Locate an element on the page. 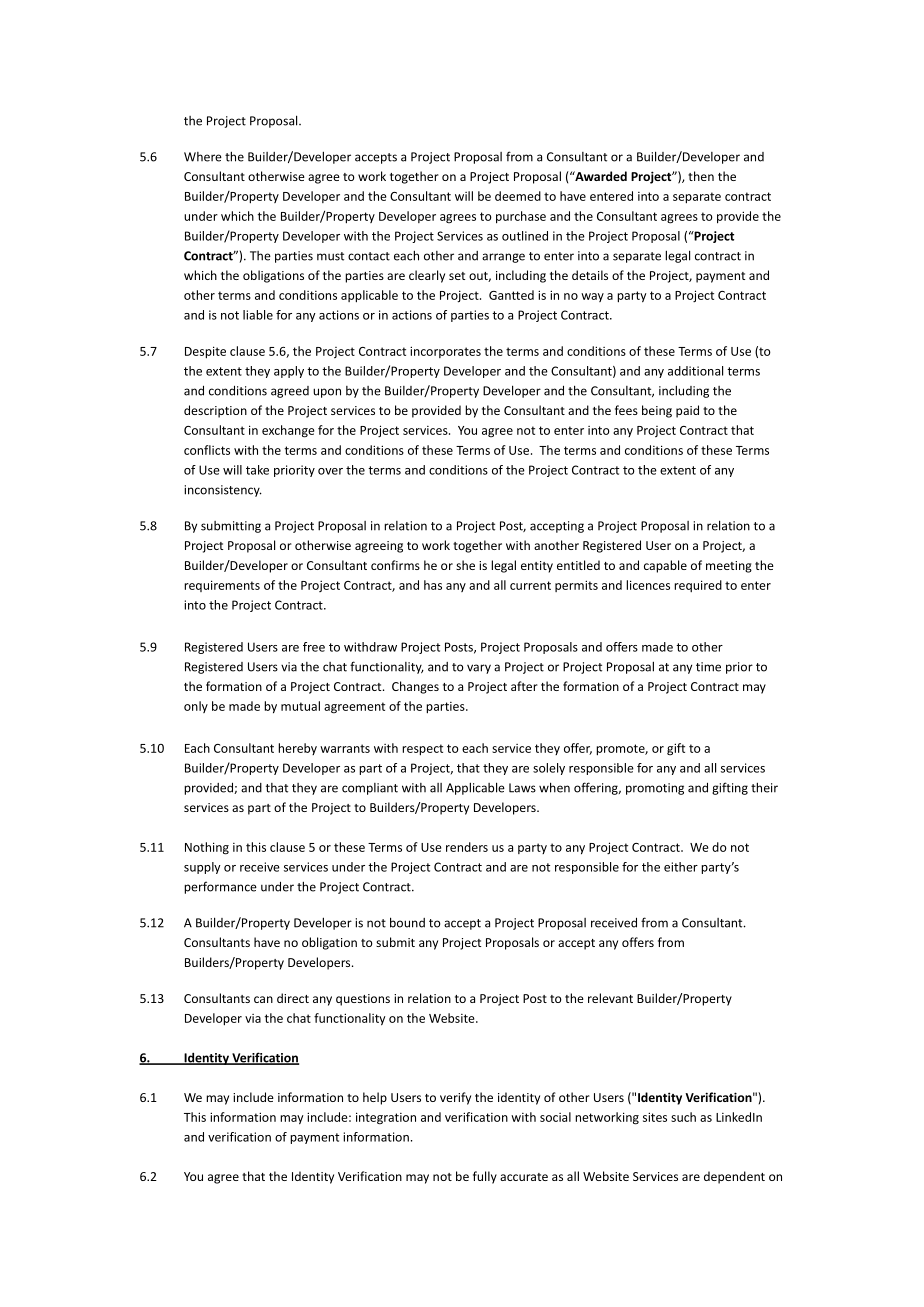 The width and height of the image is (924, 1307). paid is located at coordinates (687, 411).
